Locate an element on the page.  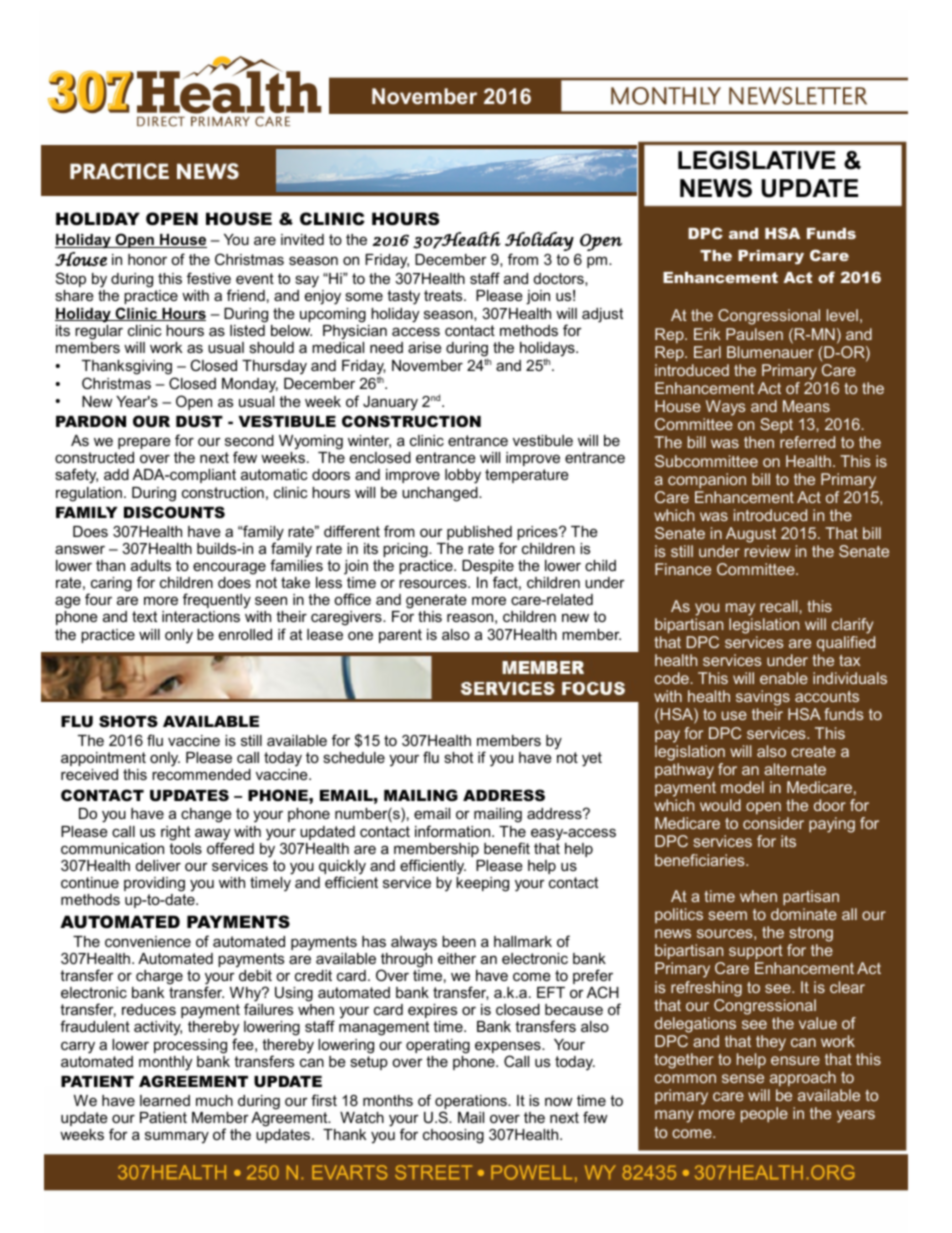
Sept is located at coordinates (776, 426).
